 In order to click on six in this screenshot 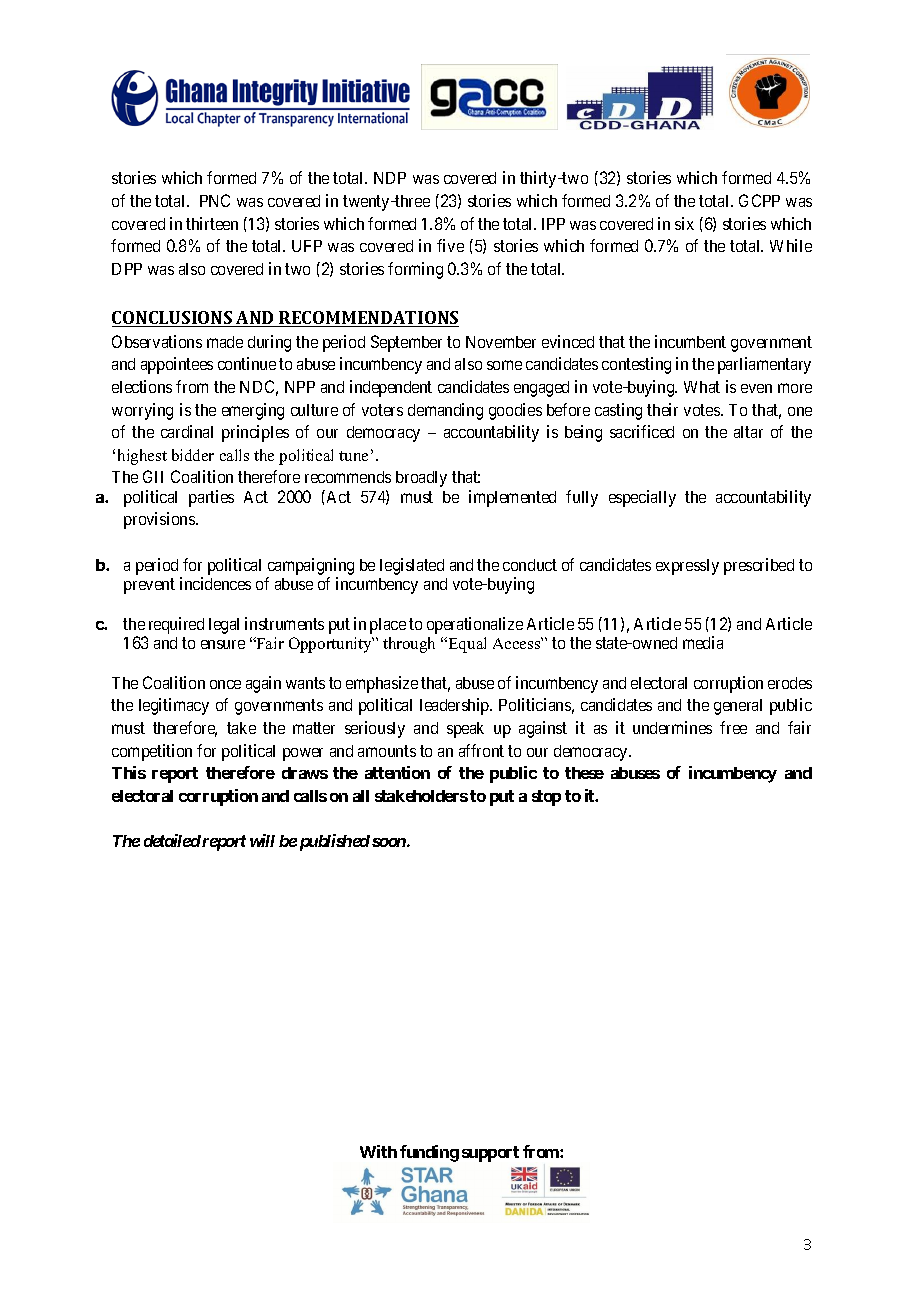, I will do `click(684, 223)`.
